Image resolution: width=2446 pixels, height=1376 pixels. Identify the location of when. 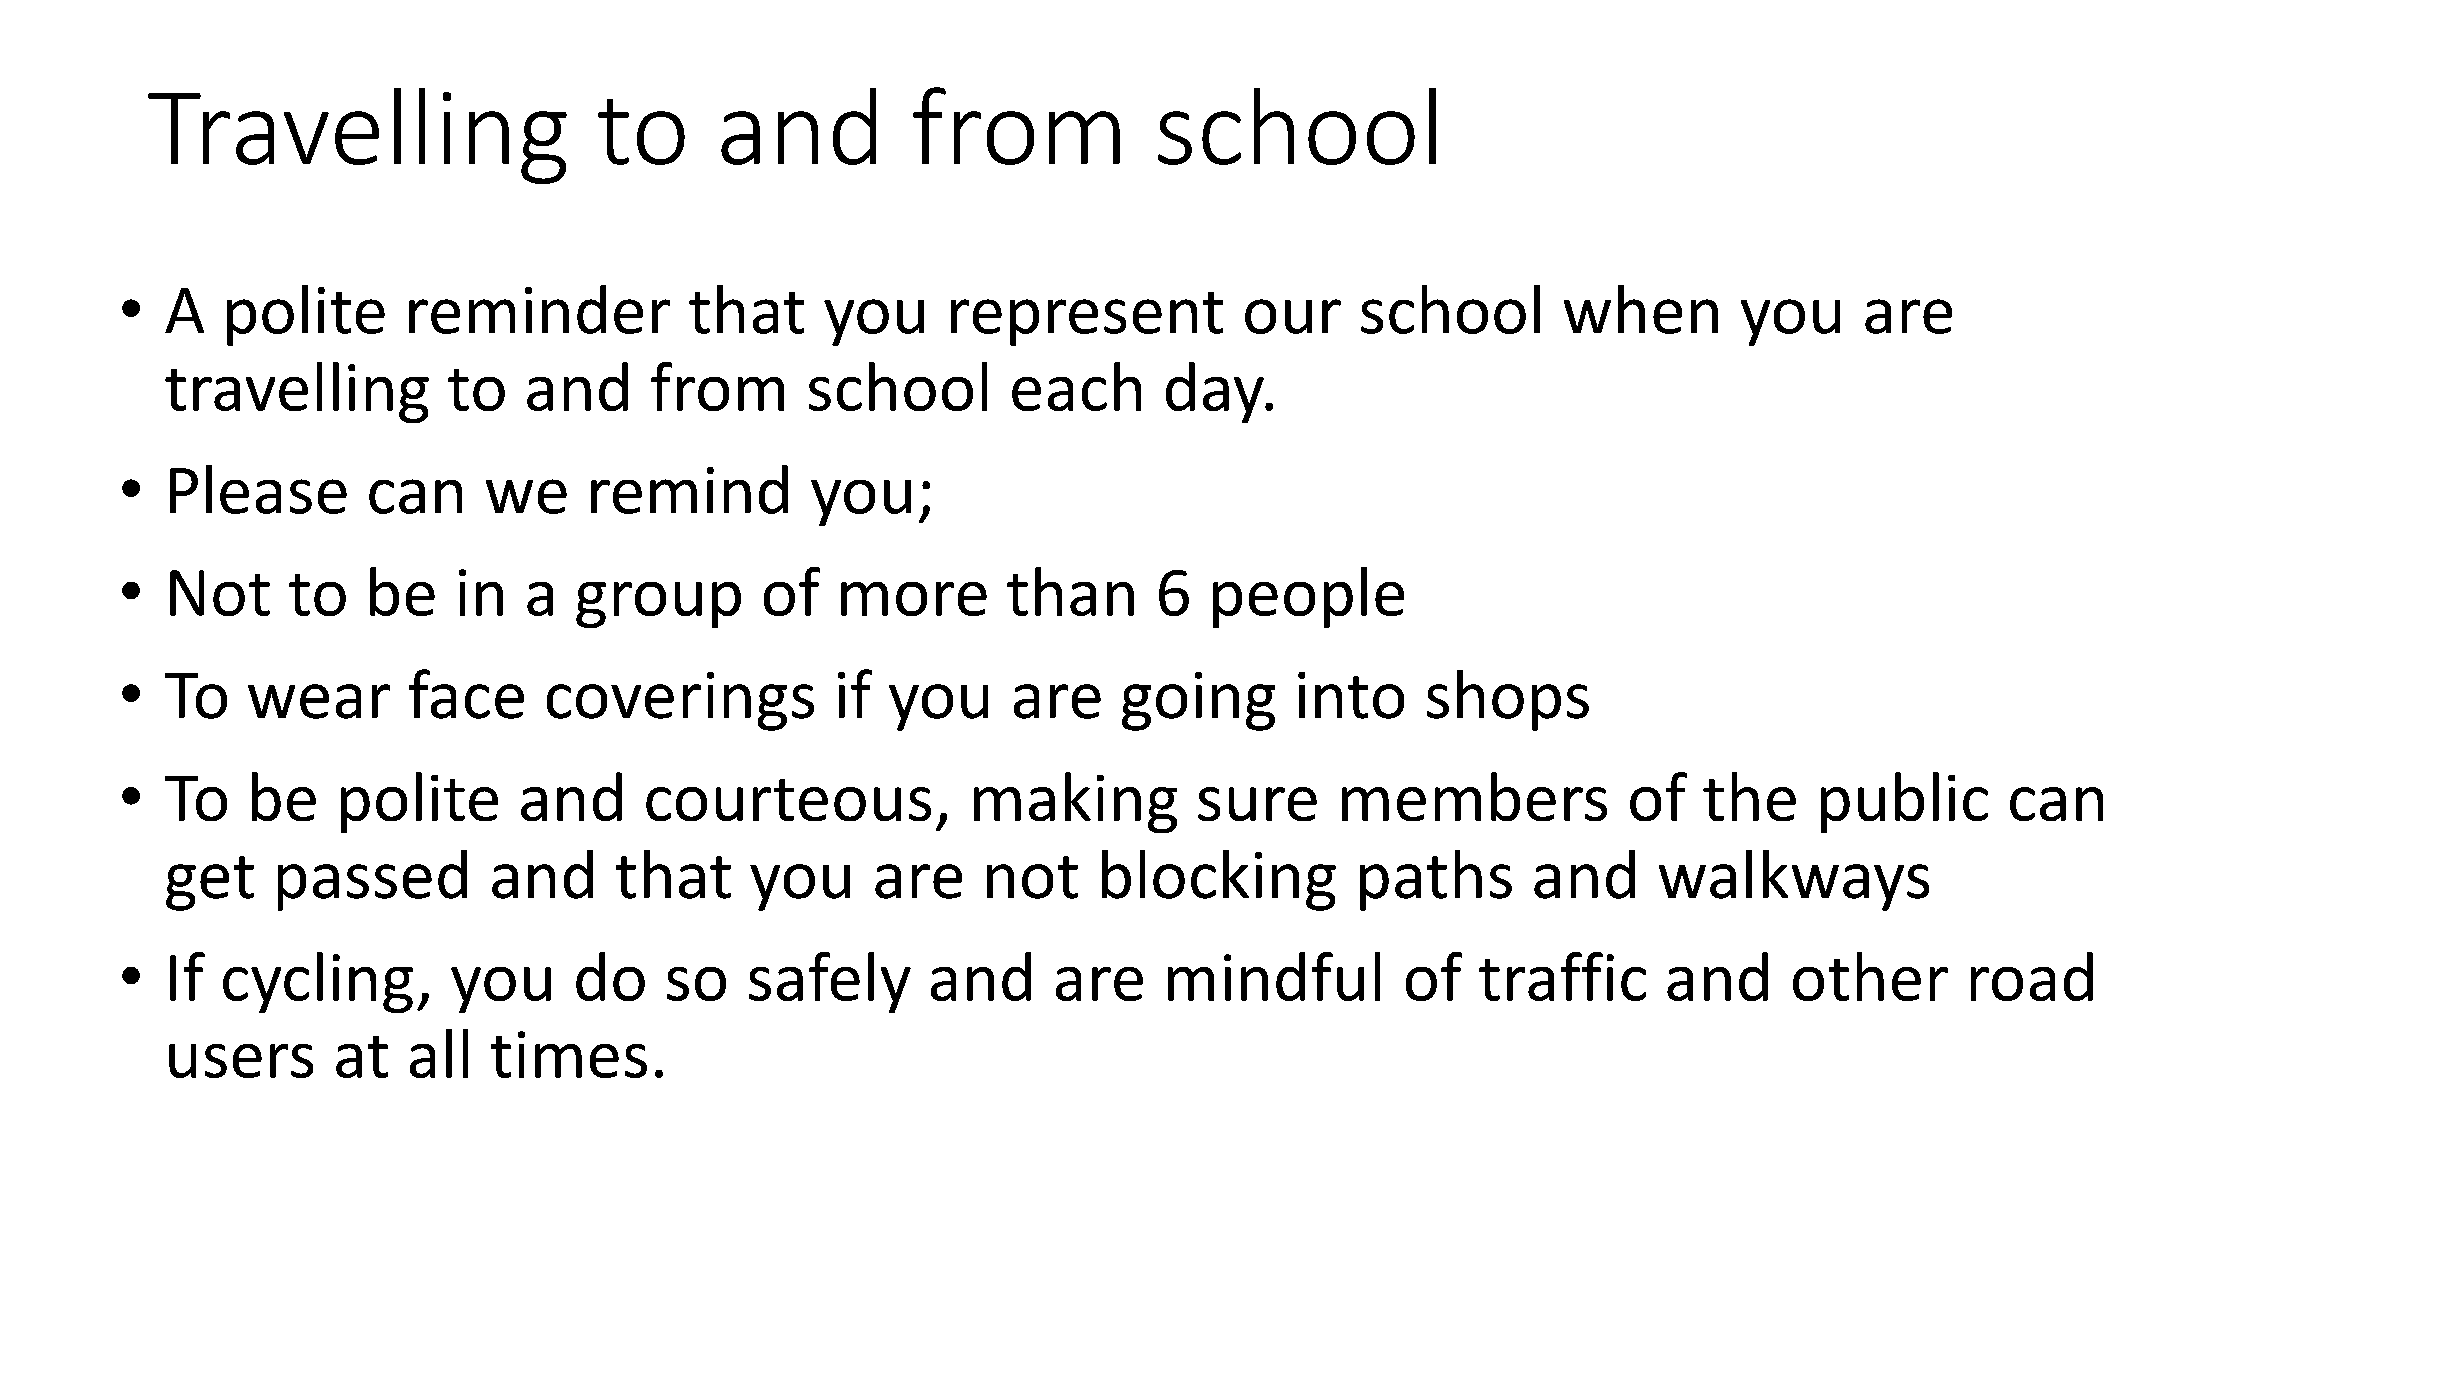
(1641, 309).
